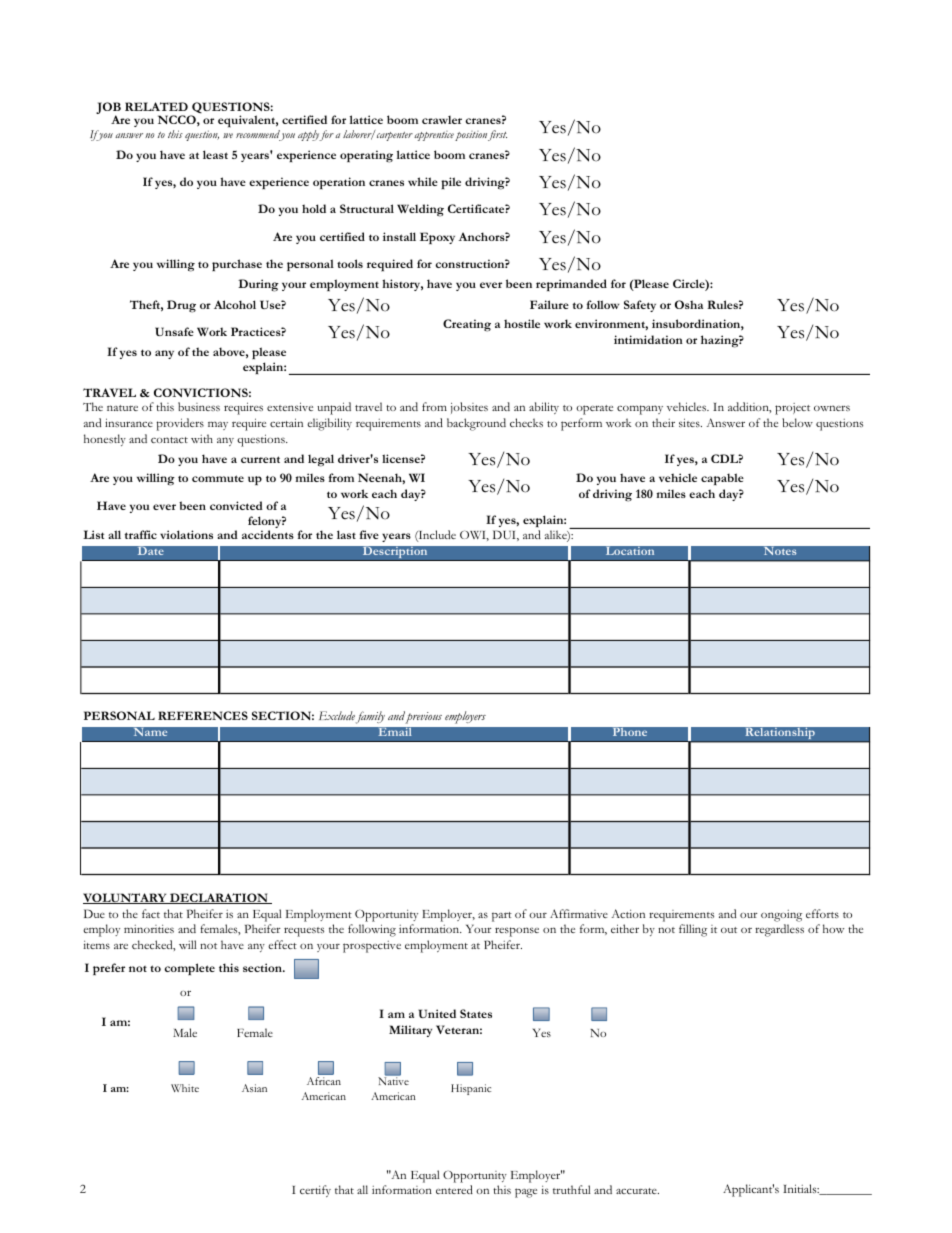  What do you see at coordinates (689, 304) in the document?
I see `Osha` at bounding box center [689, 304].
